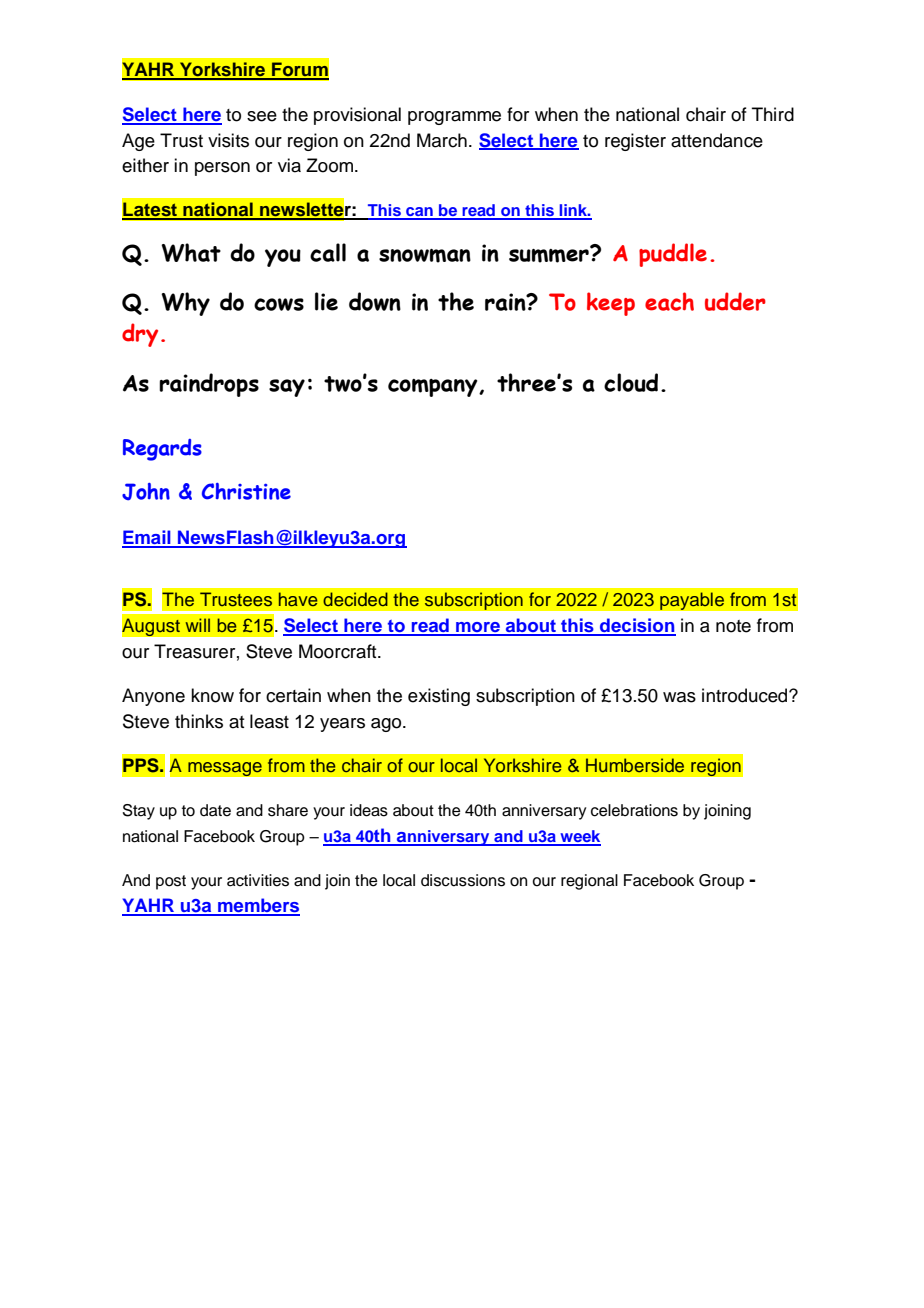  What do you see at coordinates (198, 625) in the screenshot?
I see `will` at bounding box center [198, 625].
